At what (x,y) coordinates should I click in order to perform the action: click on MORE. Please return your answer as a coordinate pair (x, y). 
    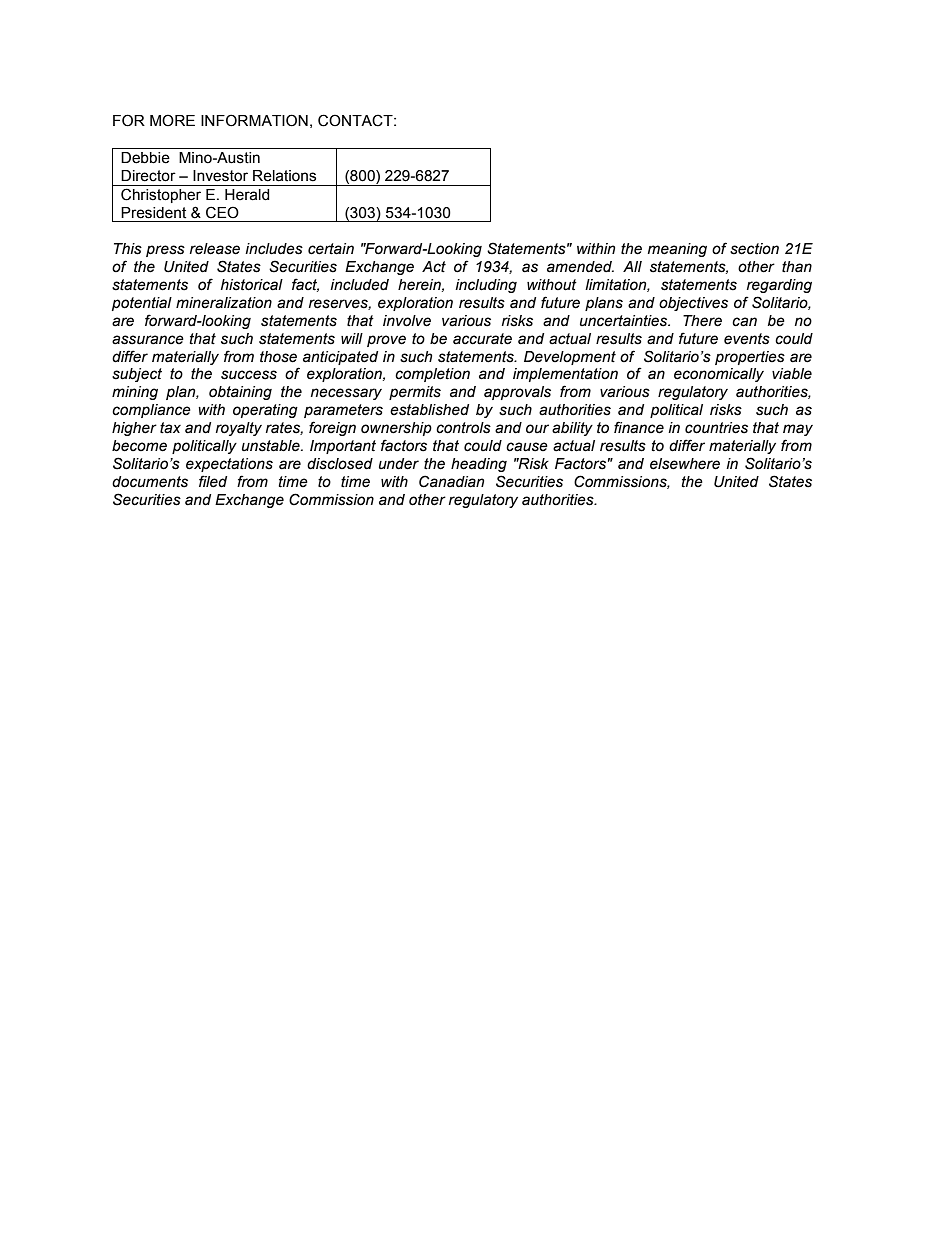
    Looking at the image, I should click on (172, 120).
